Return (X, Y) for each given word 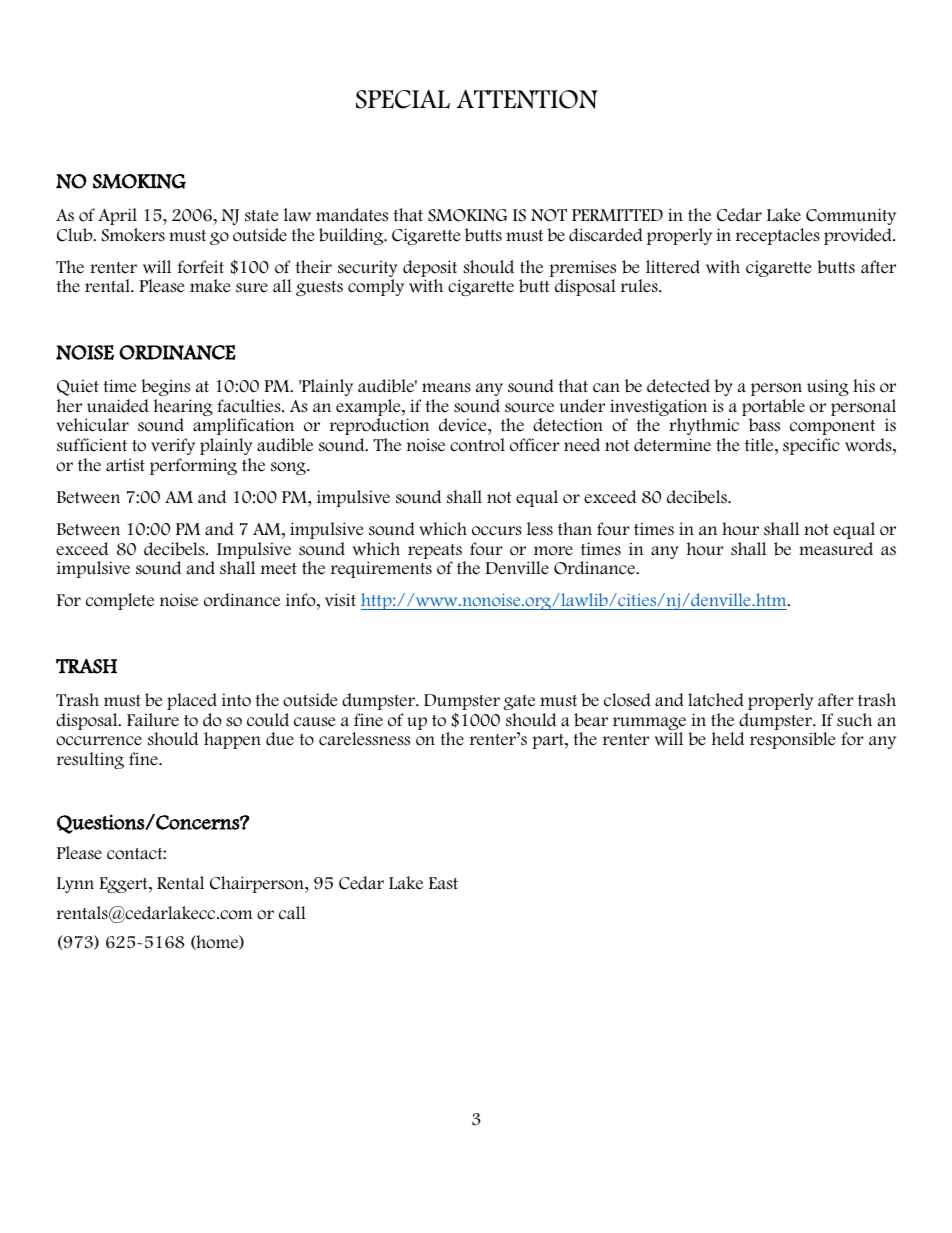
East (443, 883)
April (117, 216)
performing (193, 466)
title (760, 445)
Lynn (75, 885)
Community (851, 216)
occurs (497, 531)
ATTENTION (527, 99)
